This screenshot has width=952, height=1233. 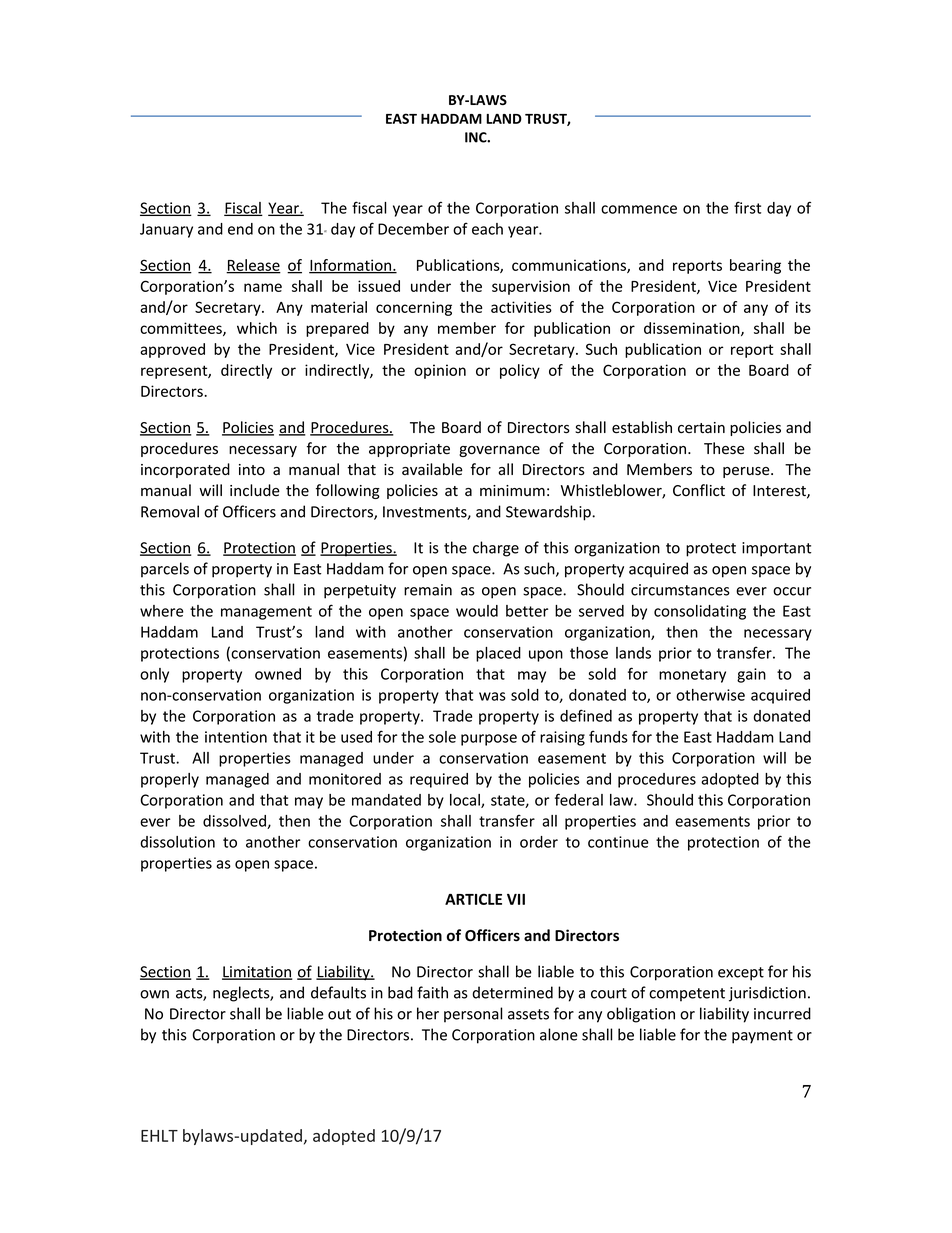 What do you see at coordinates (701, 427) in the screenshot?
I see `certain` at bounding box center [701, 427].
